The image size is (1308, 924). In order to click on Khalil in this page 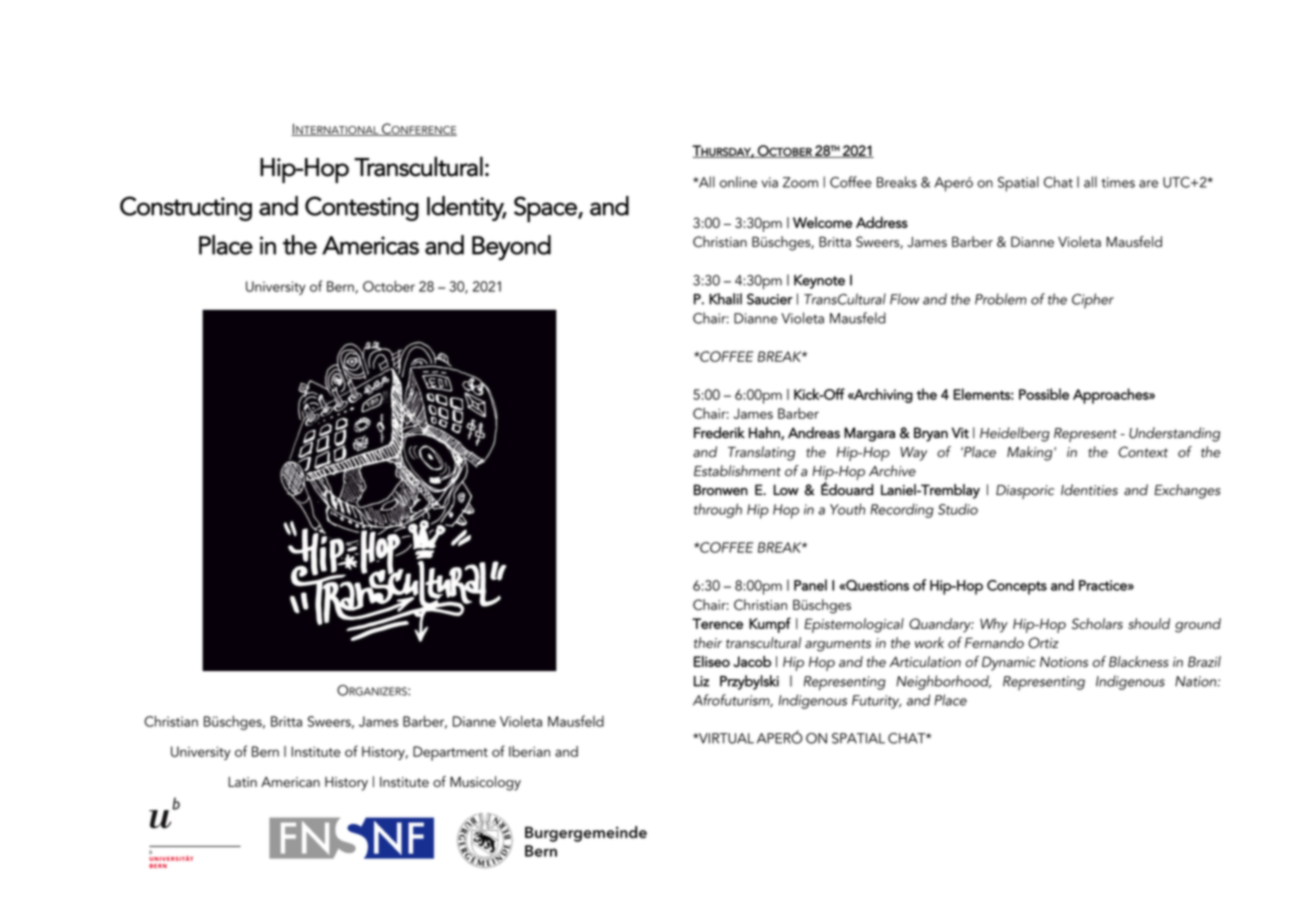, I will do `click(725, 299)`.
